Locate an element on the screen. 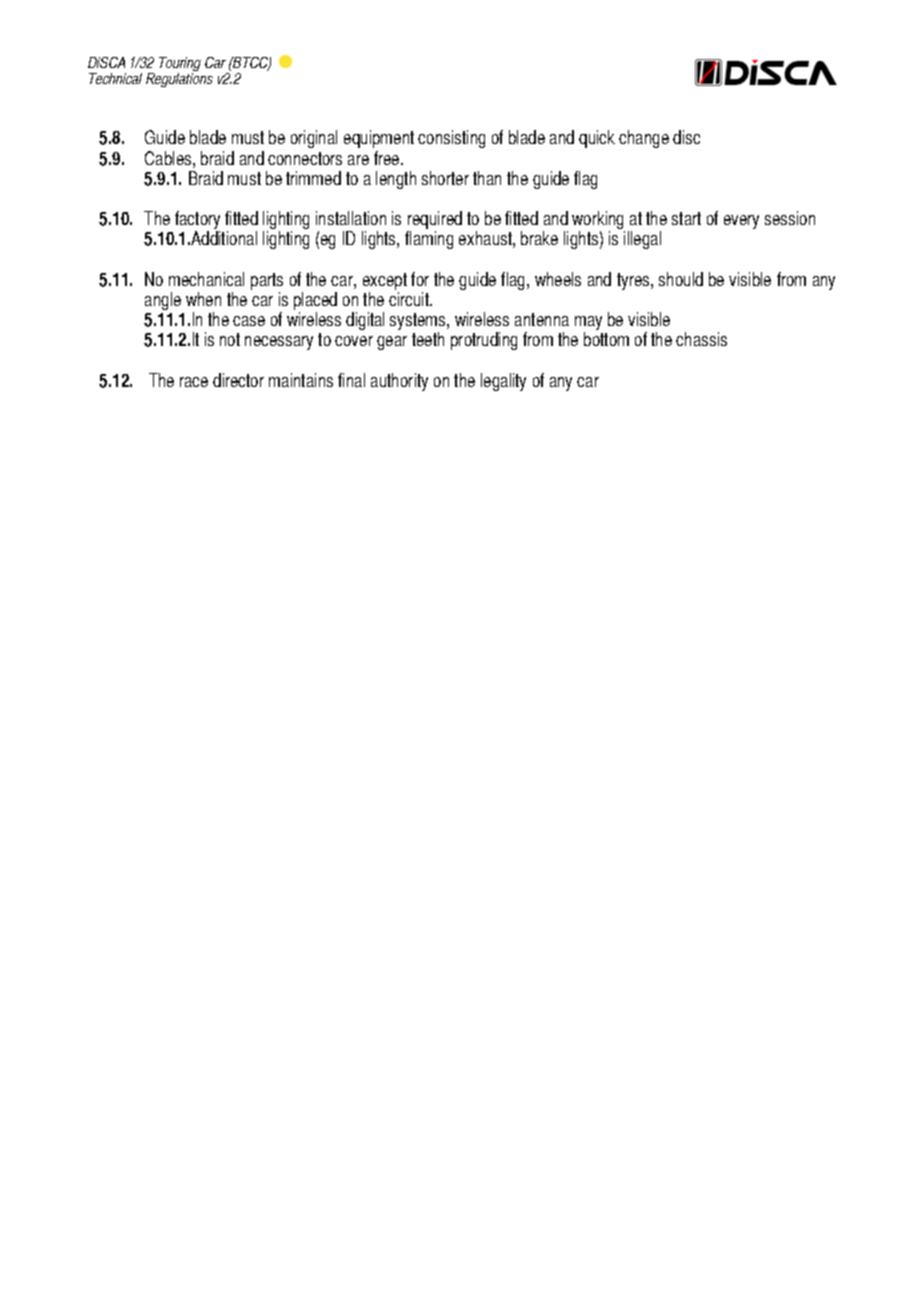 Image resolution: width=924 pixels, height=1308 pixels. Regulations is located at coordinates (179, 78).
